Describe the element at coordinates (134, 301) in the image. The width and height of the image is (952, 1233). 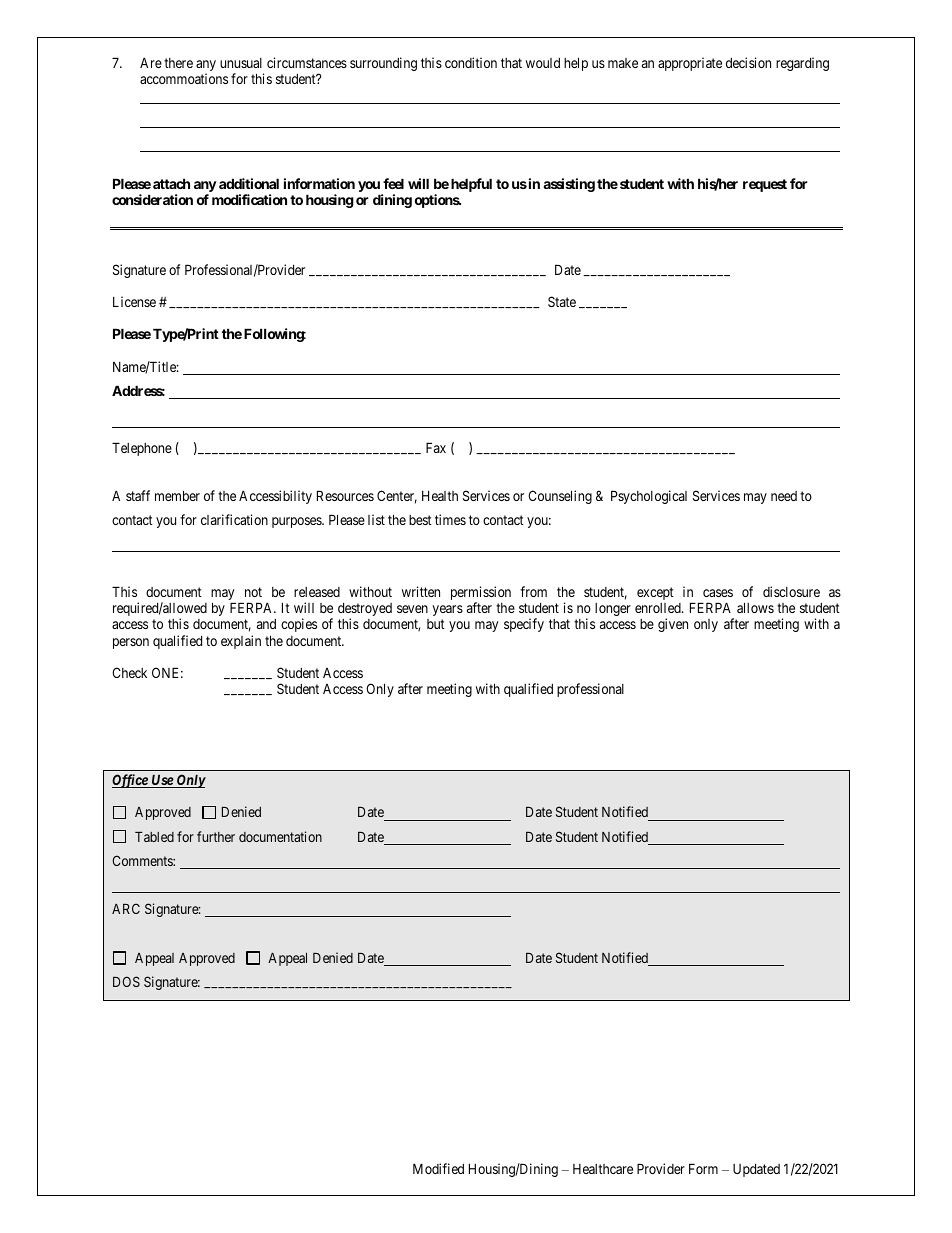
I see `License` at that location.
